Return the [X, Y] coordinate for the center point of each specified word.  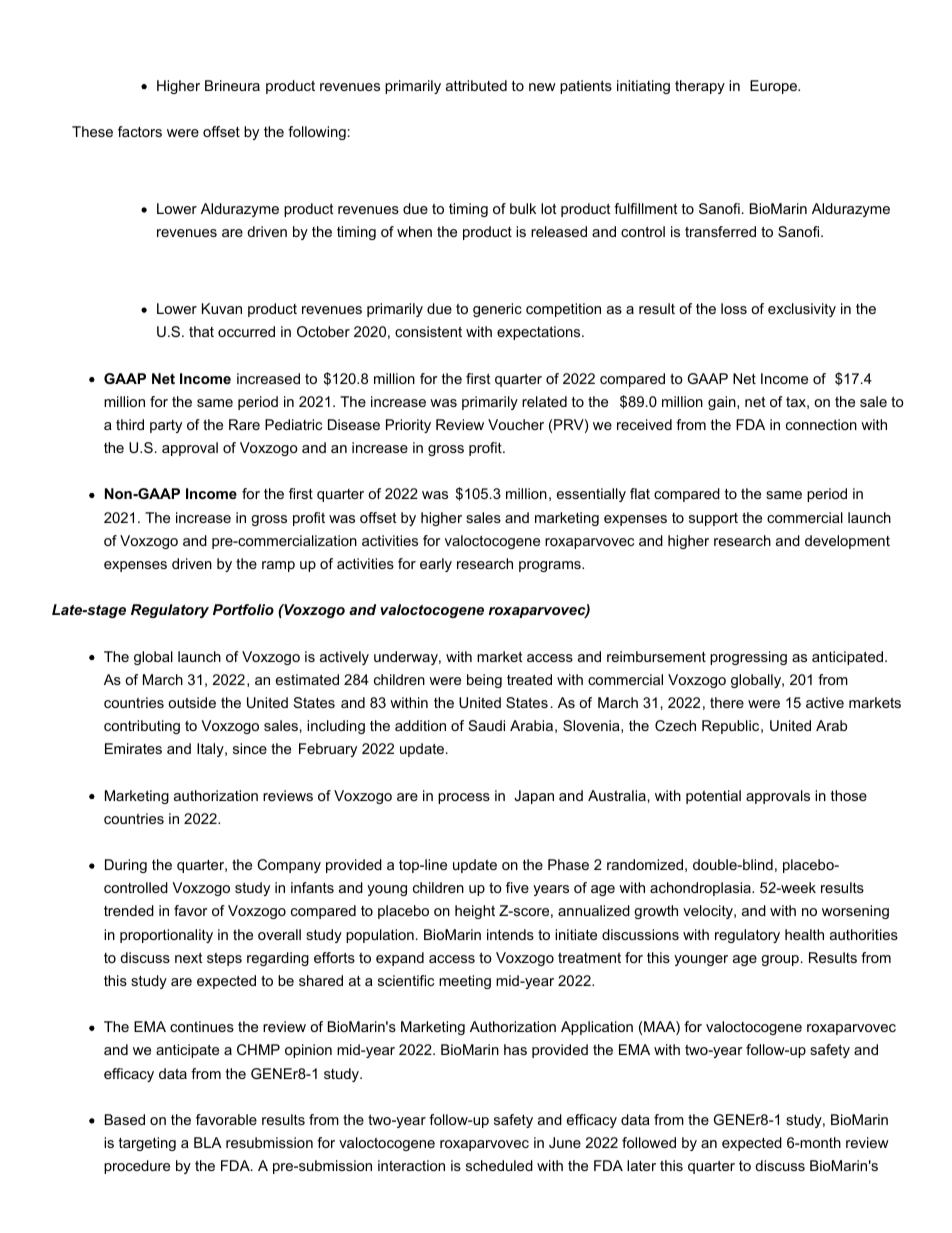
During [126, 866]
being [484, 681]
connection [821, 424]
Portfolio [243, 609]
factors [140, 131]
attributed [476, 85]
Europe [775, 87]
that [201, 331]
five [517, 887]
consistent [428, 331]
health [804, 934]
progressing [748, 658]
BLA [208, 1142]
